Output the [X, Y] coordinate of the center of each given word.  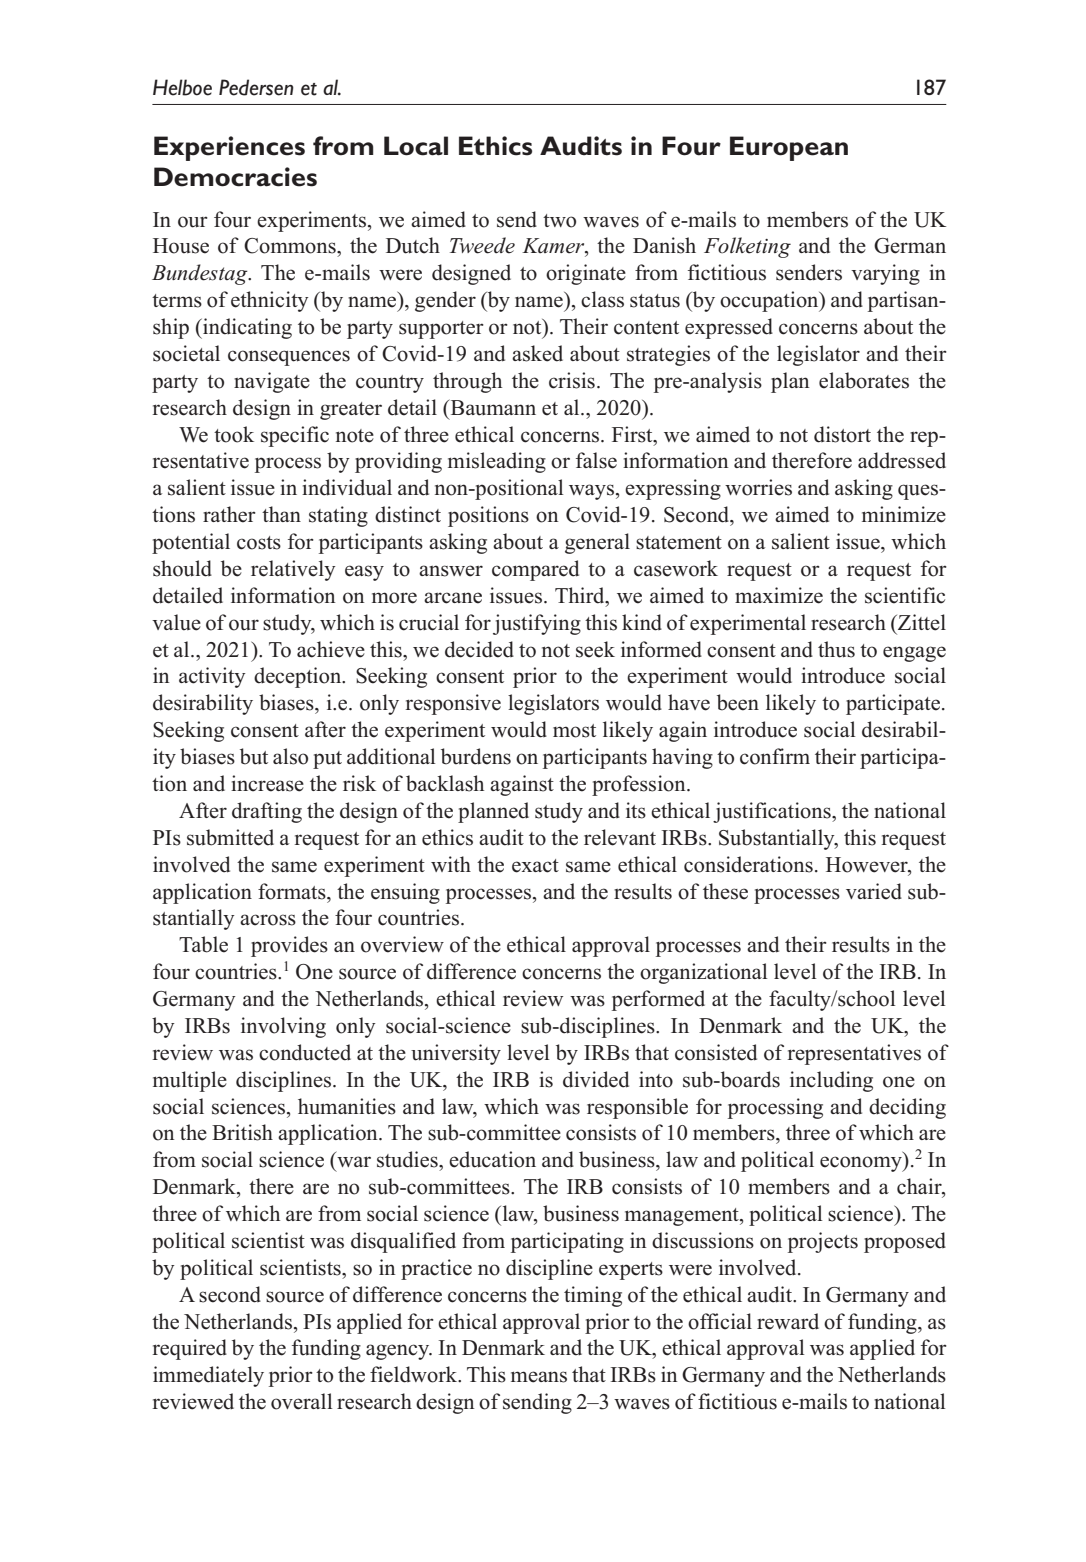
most [574, 731]
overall [301, 1401]
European [789, 148]
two [559, 221]
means [539, 1377]
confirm [775, 756]
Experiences [229, 148]
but [254, 756]
